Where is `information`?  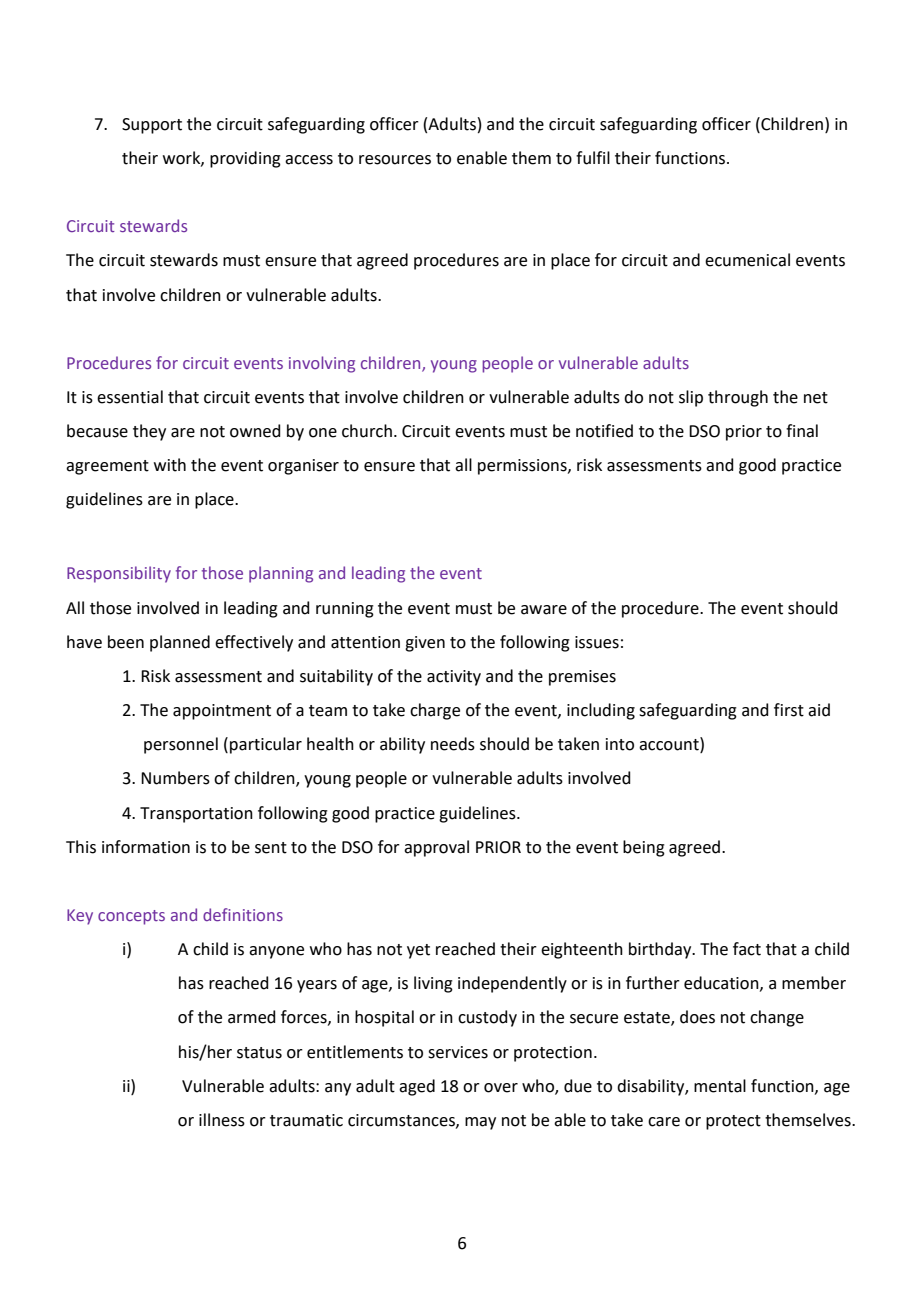
information is located at coordinates (146, 847).
